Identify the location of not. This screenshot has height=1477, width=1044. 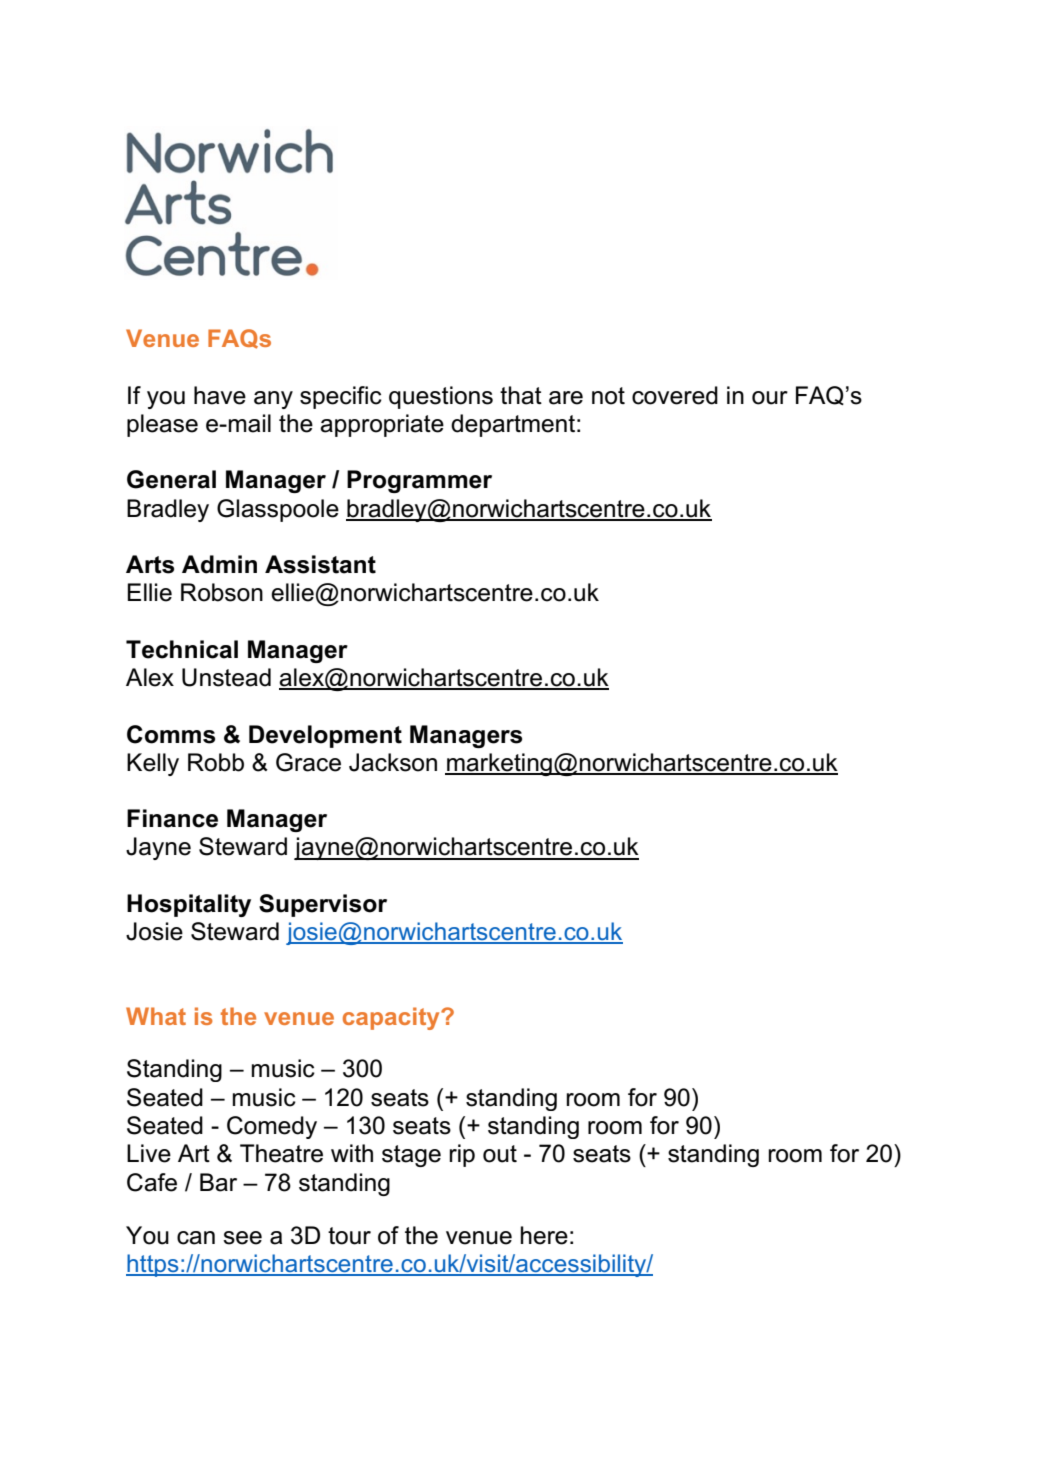
(608, 396).
